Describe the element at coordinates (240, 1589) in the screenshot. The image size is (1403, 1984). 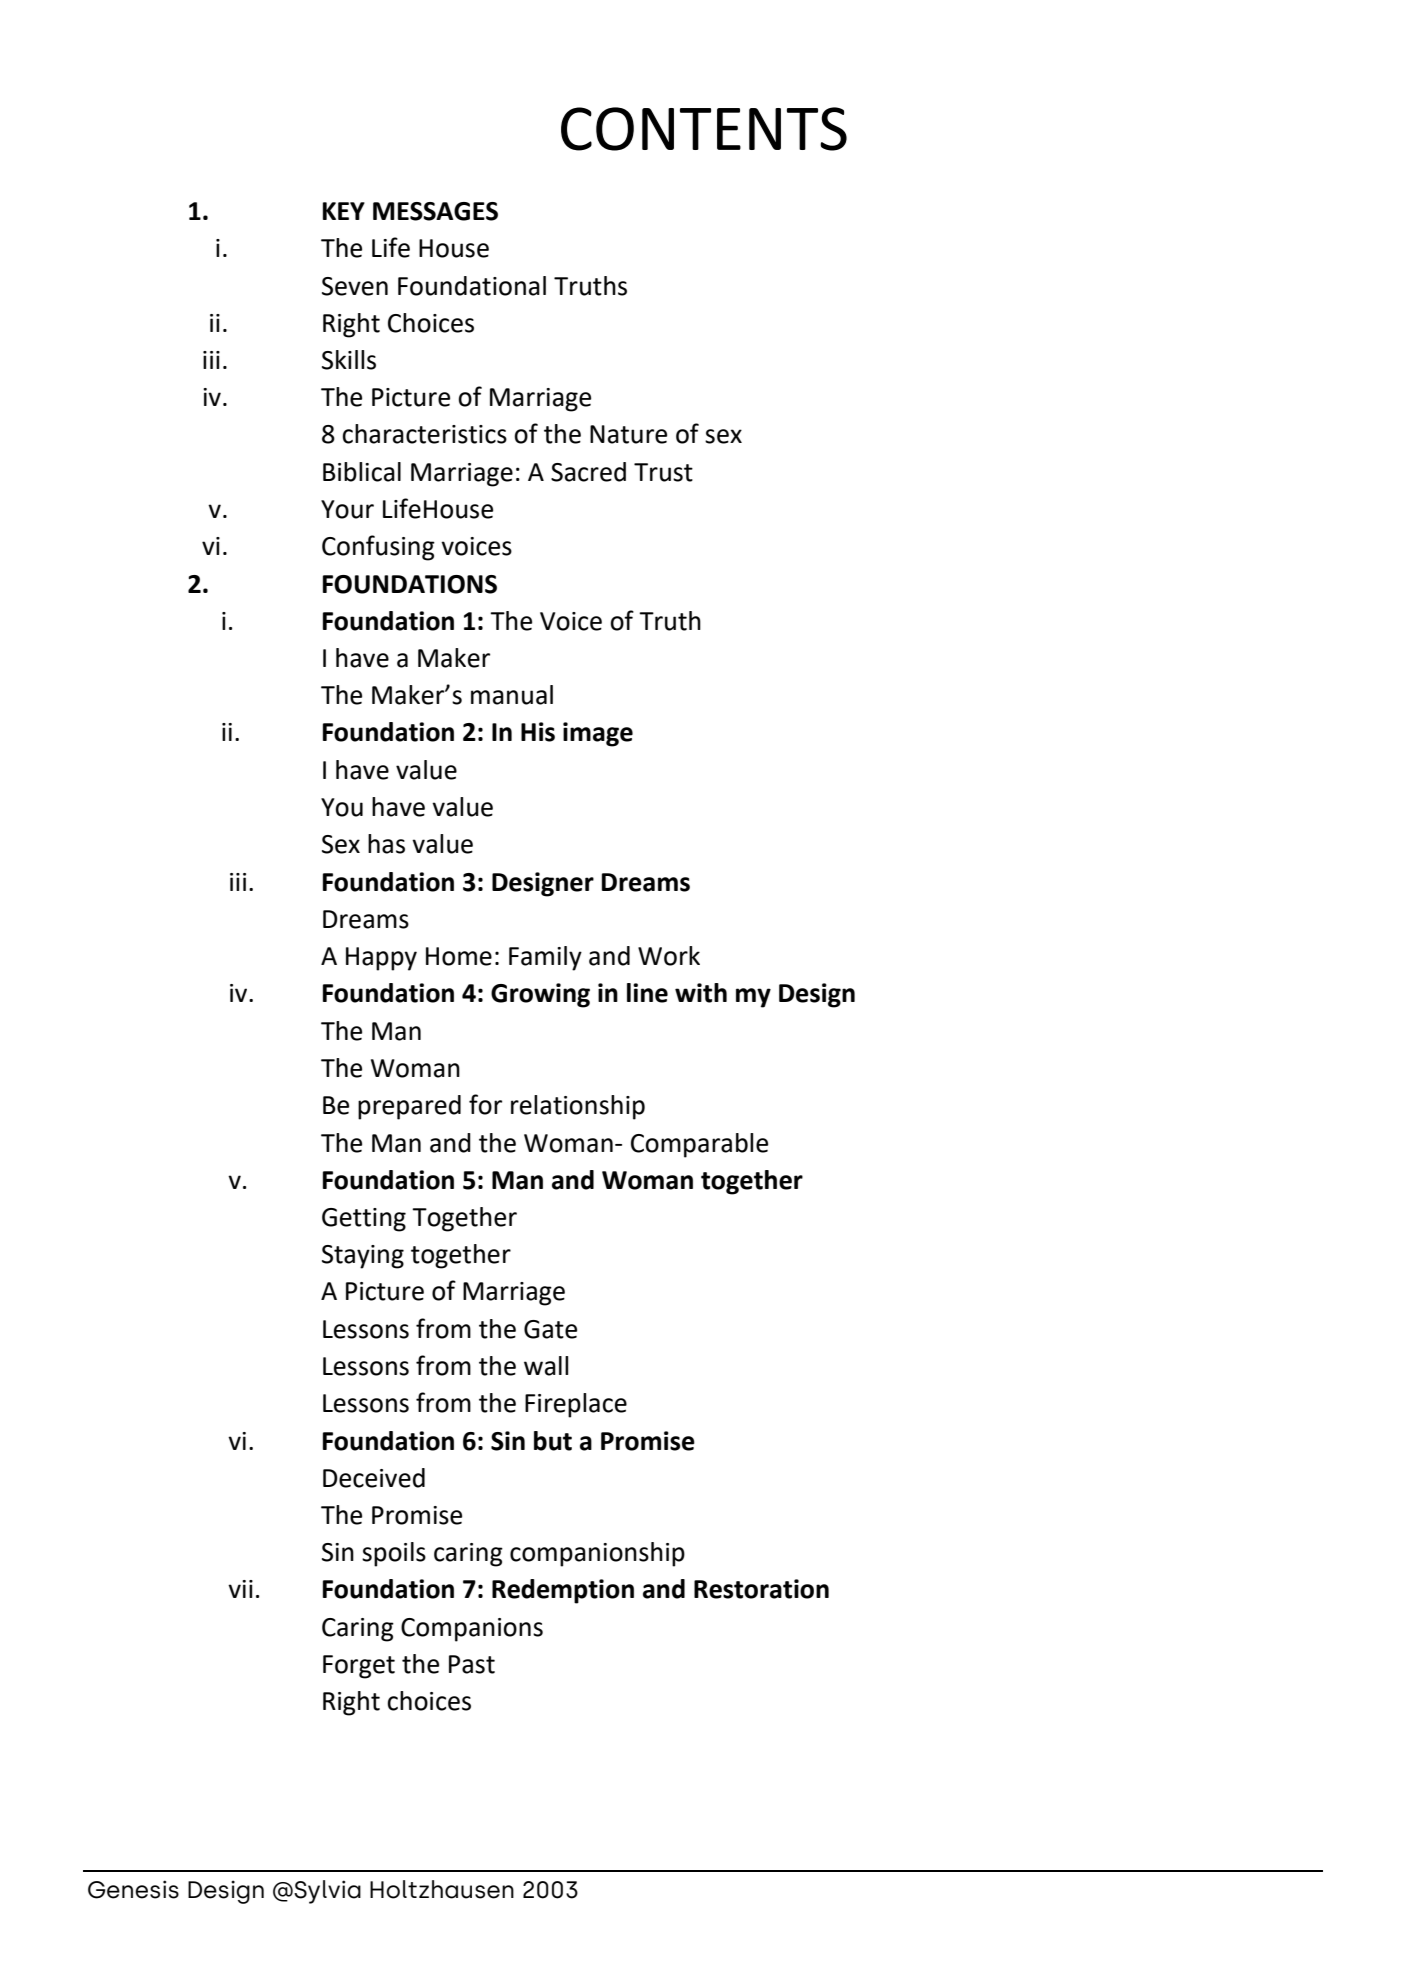
I see `vii` at that location.
